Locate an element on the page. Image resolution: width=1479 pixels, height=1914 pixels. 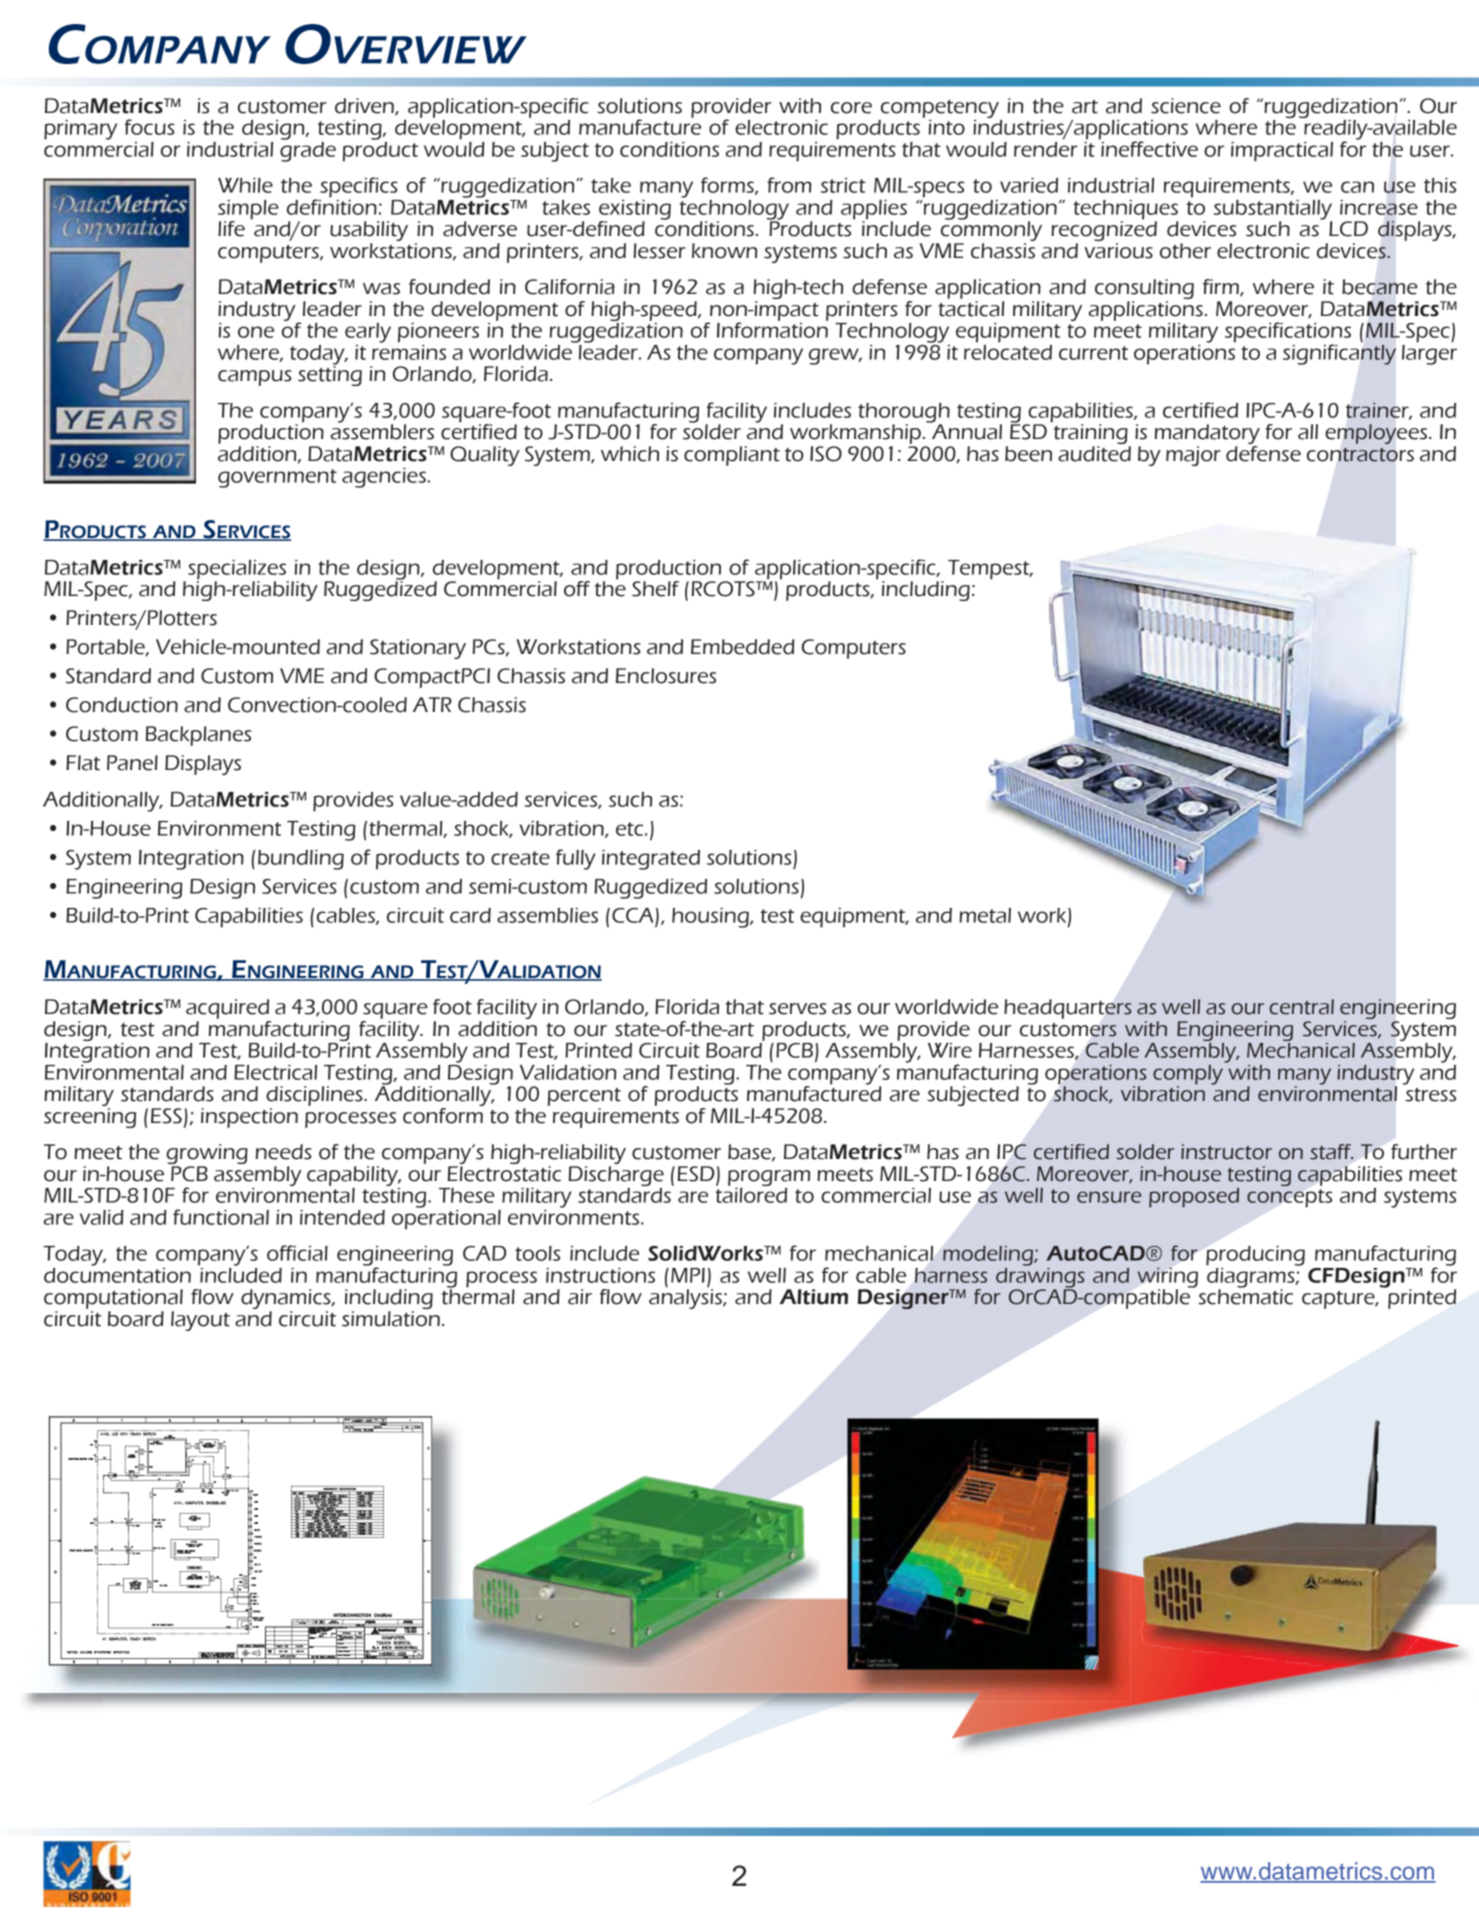
compliant is located at coordinates (732, 456).
